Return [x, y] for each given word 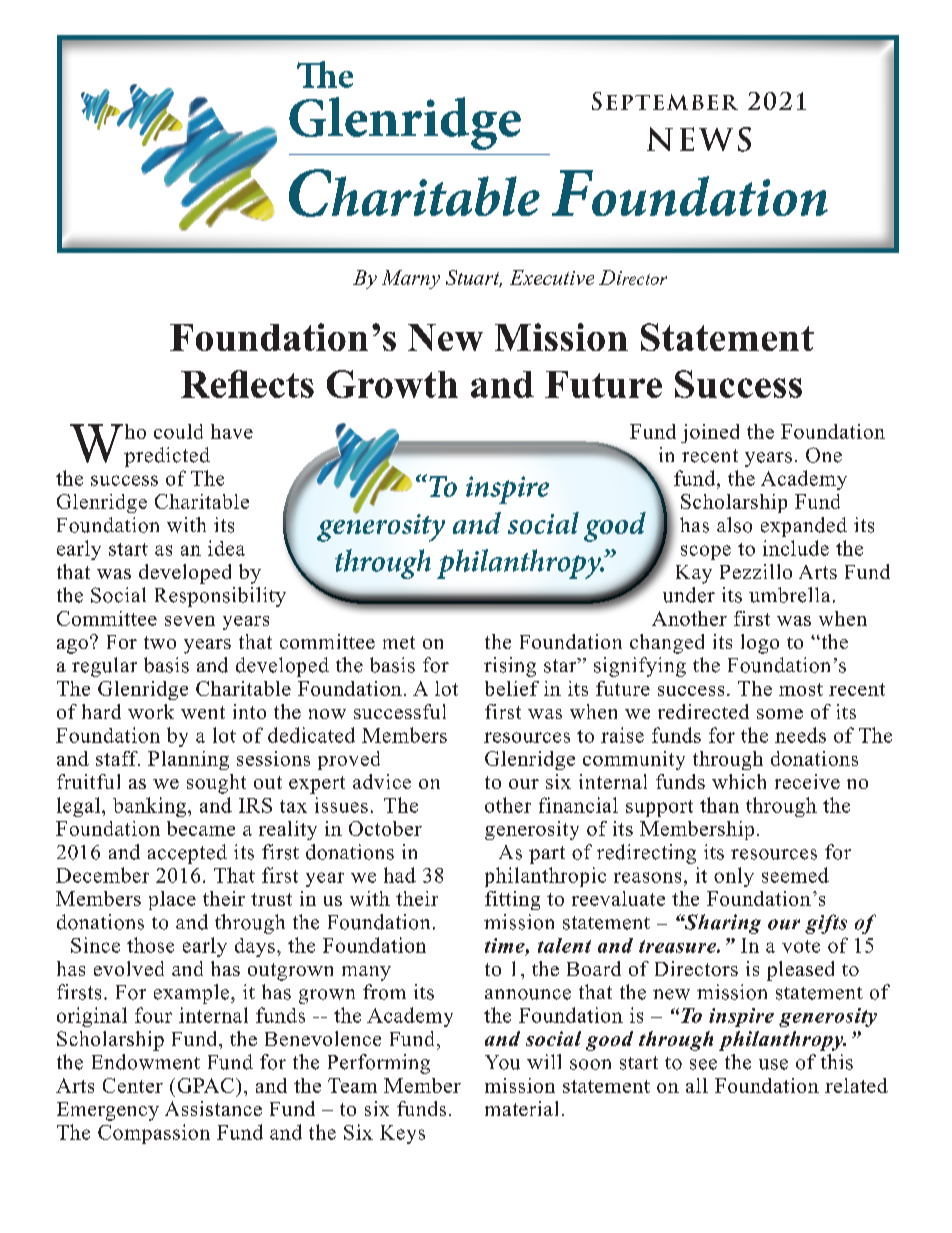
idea [226, 548]
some [780, 714]
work [151, 711]
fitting [512, 900]
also [734, 525]
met [399, 642]
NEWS [699, 139]
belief [512, 688]
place [172, 900]
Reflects [247, 384]
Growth [392, 384]
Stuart [474, 278]
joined [710, 433]
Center [133, 1085]
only [734, 877]
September [665, 101]
